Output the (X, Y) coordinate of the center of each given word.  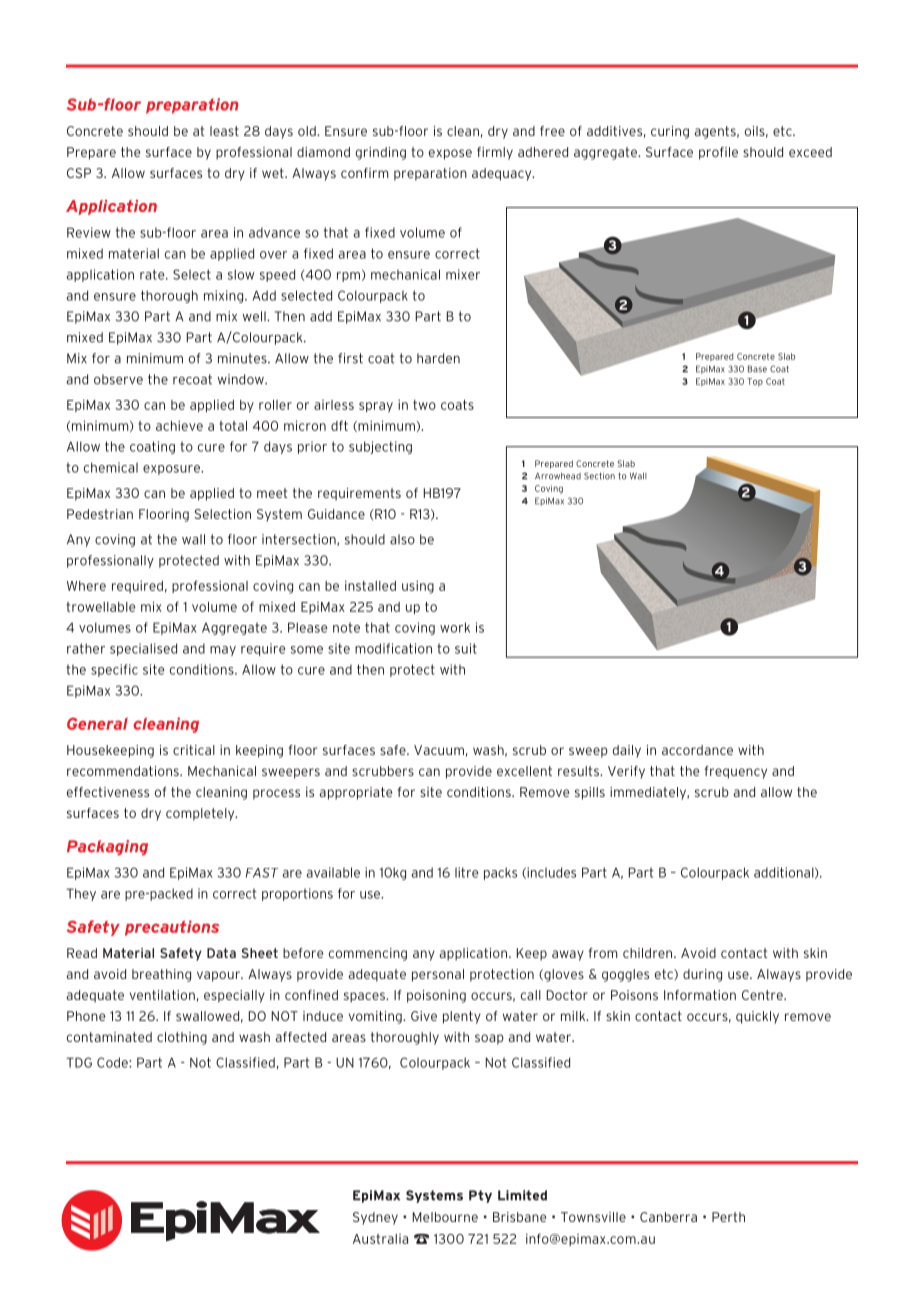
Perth (728, 1217)
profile (718, 153)
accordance (697, 750)
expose (450, 154)
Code (113, 1062)
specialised (143, 649)
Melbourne (445, 1217)
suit (466, 648)
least (224, 131)
